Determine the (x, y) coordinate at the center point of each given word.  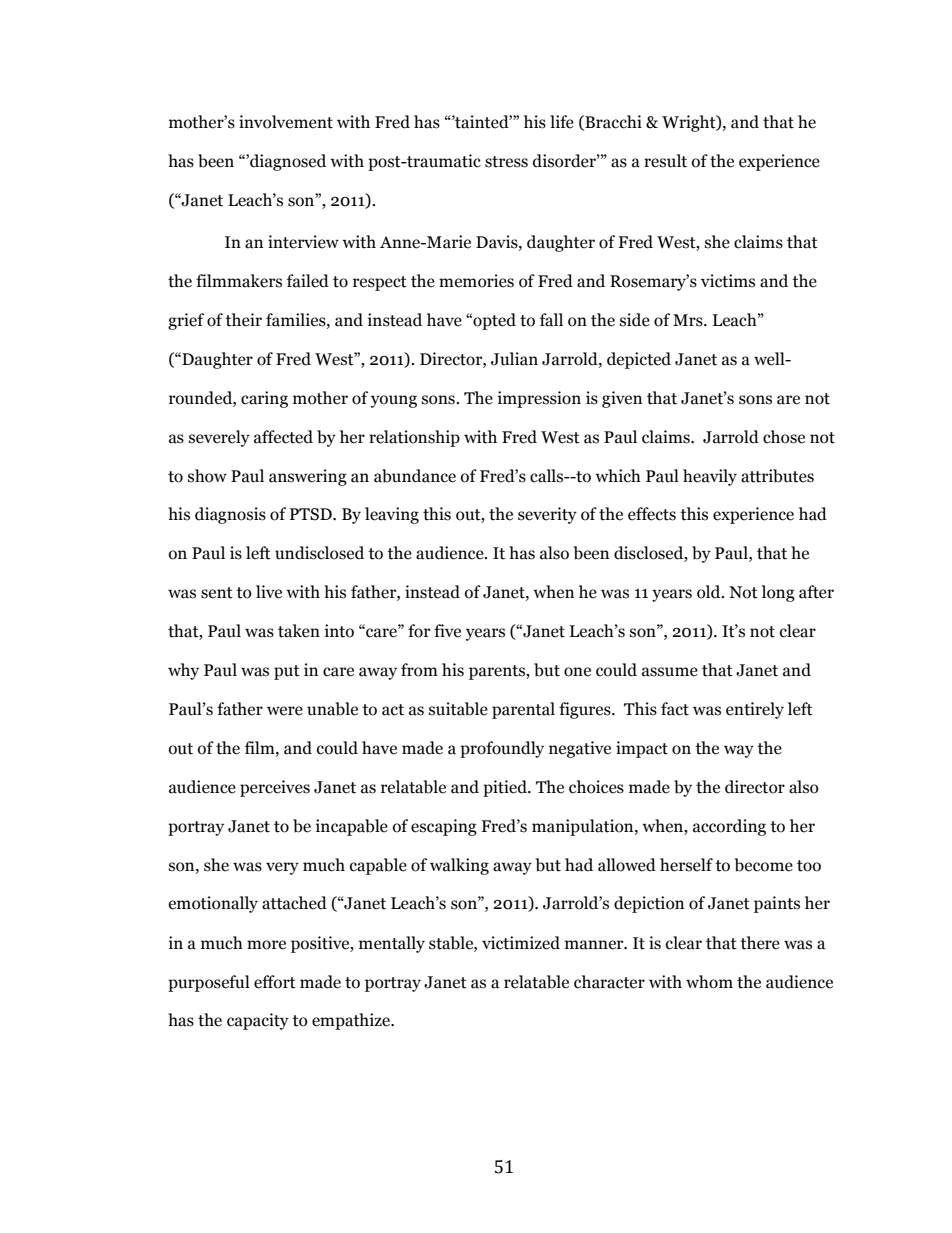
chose (784, 437)
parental (523, 710)
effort (275, 982)
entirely (755, 710)
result (665, 161)
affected (283, 437)
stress (506, 162)
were (285, 711)
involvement (286, 122)
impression (539, 399)
